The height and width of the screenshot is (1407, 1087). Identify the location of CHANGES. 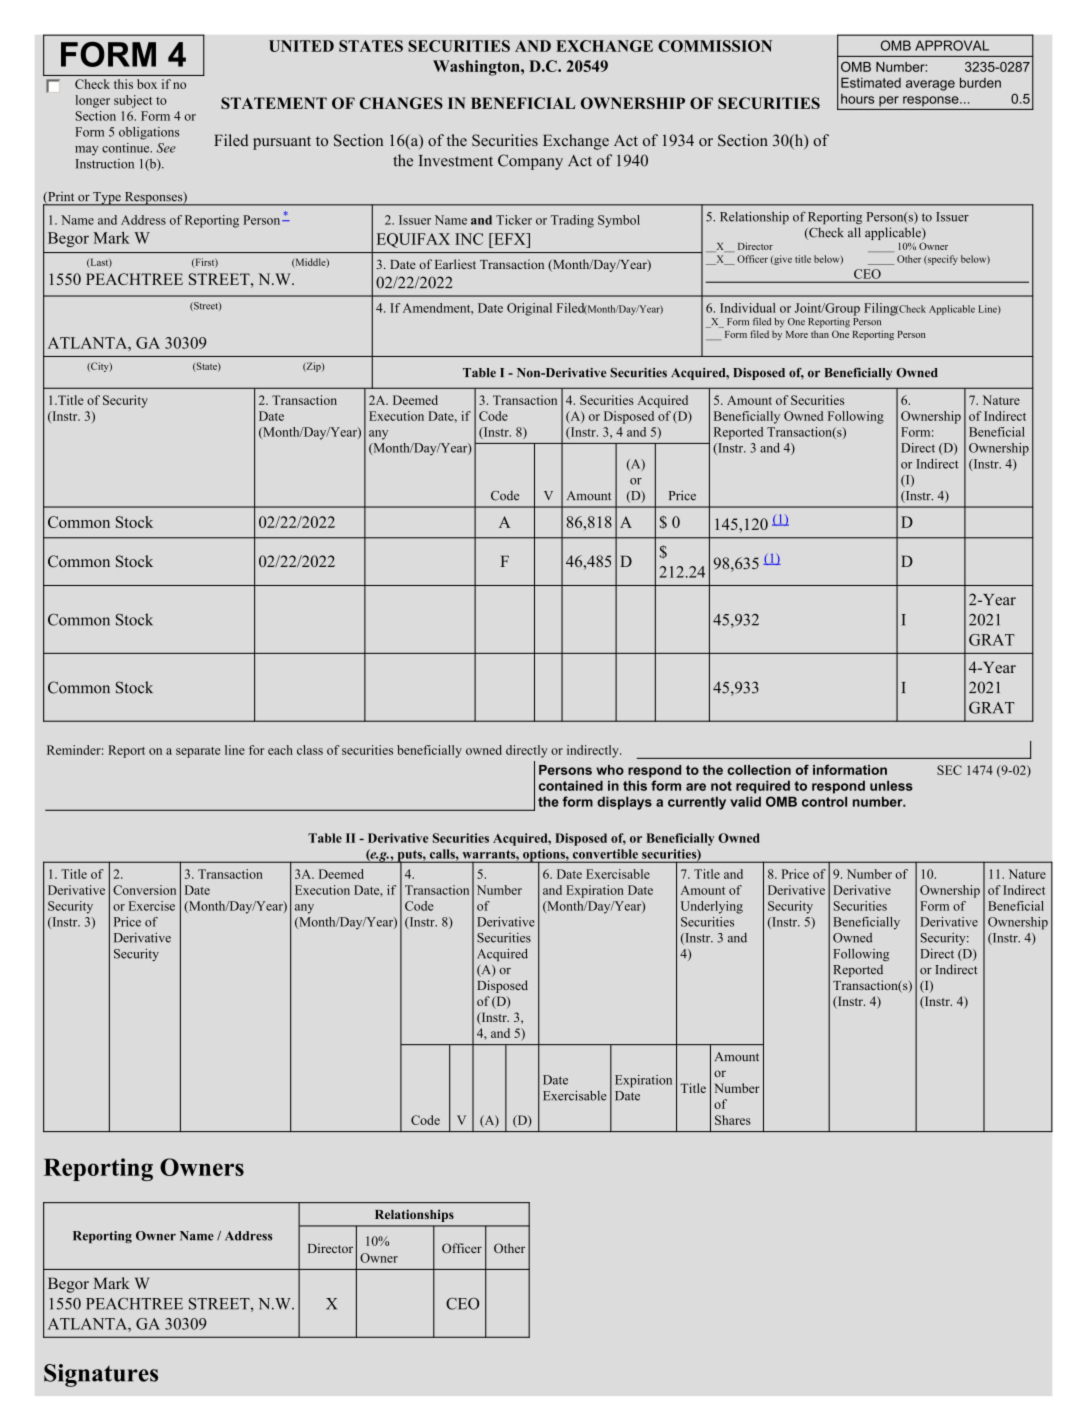
(401, 103).
